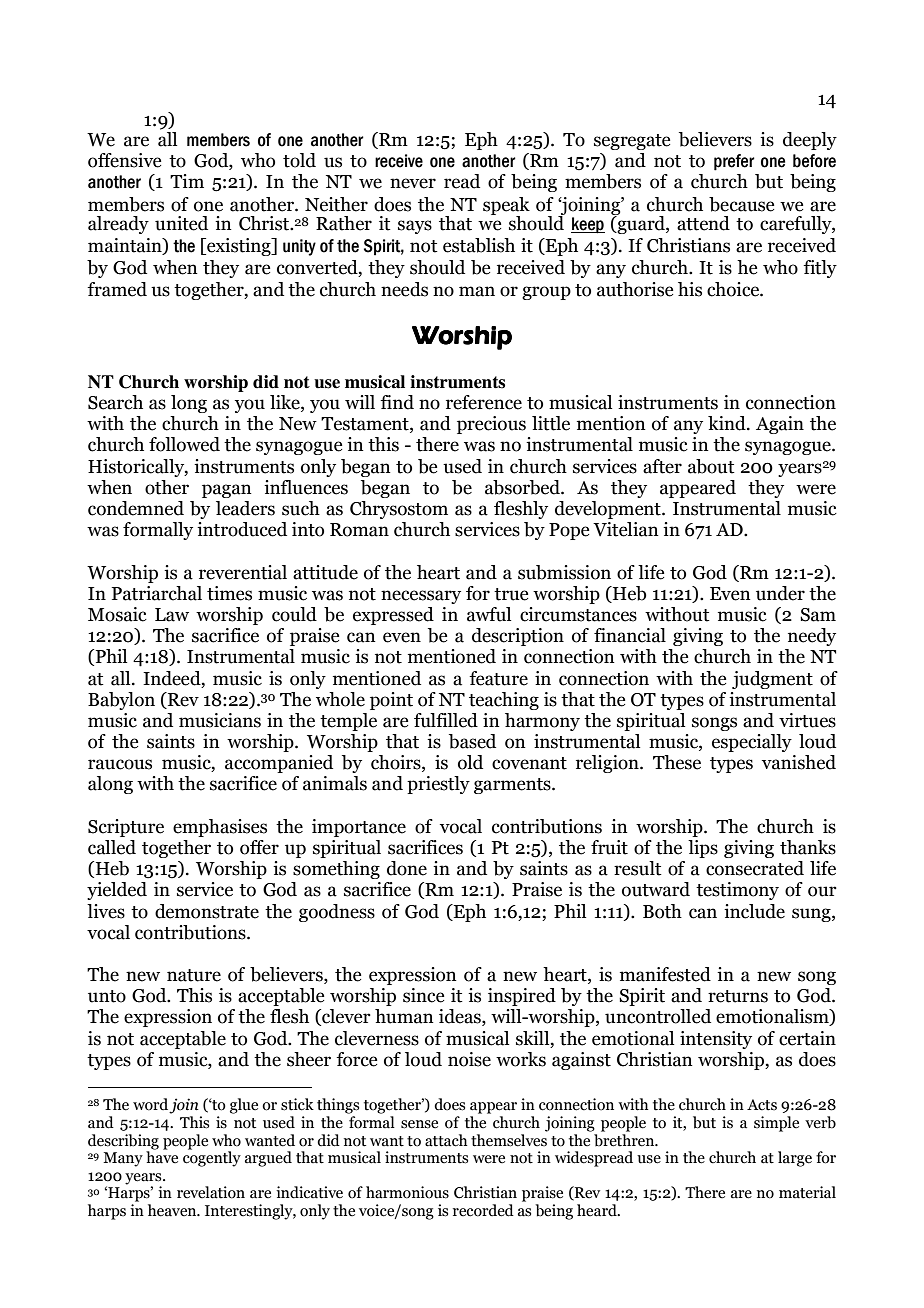 The image size is (924, 1308). I want to click on kind, so click(728, 423).
